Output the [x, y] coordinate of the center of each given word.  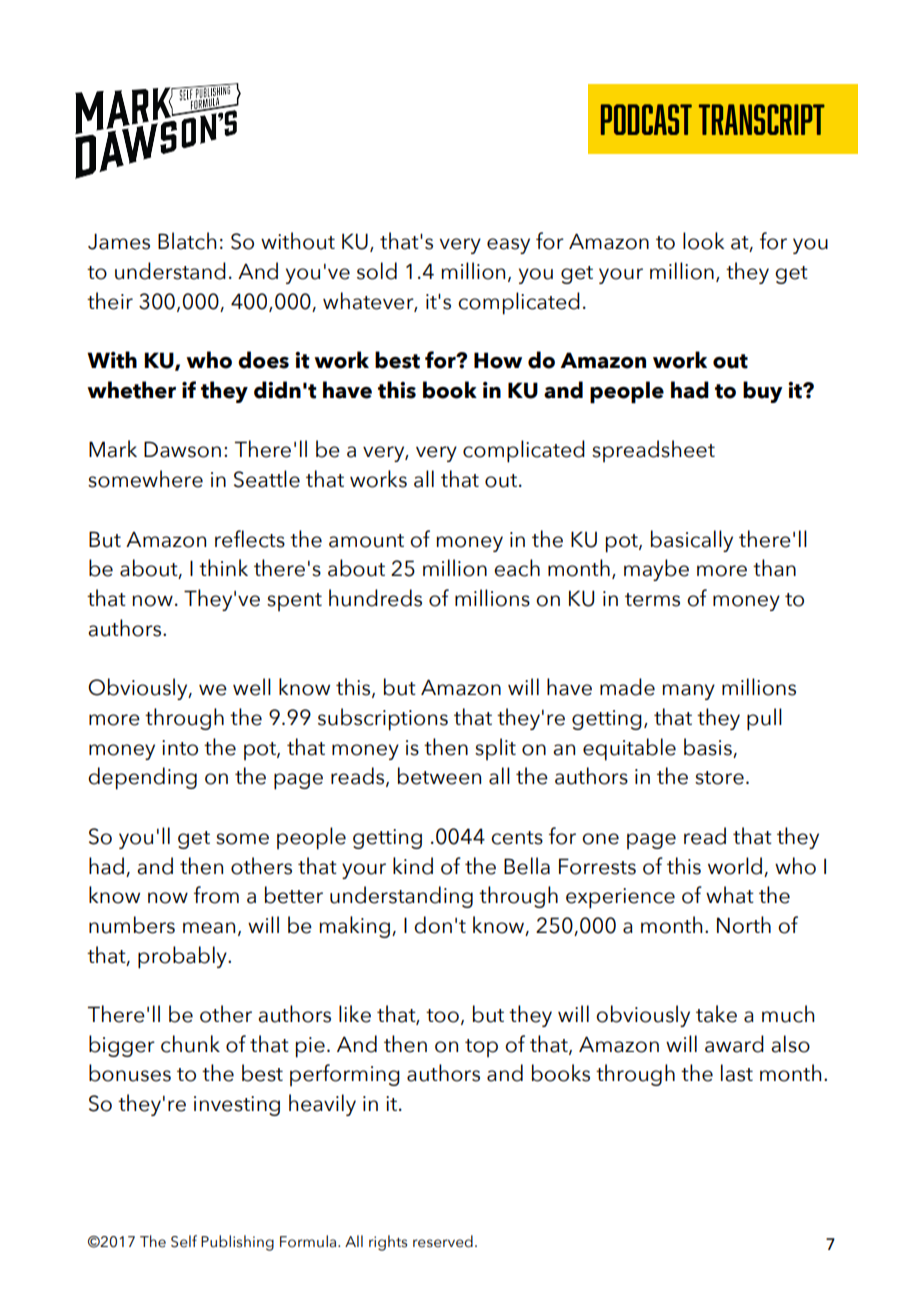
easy [508, 246]
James [119, 241]
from [216, 895]
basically [692, 541]
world [735, 866]
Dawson [182, 449]
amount [366, 541]
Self [184, 1241]
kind [413, 866]
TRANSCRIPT [762, 119]
